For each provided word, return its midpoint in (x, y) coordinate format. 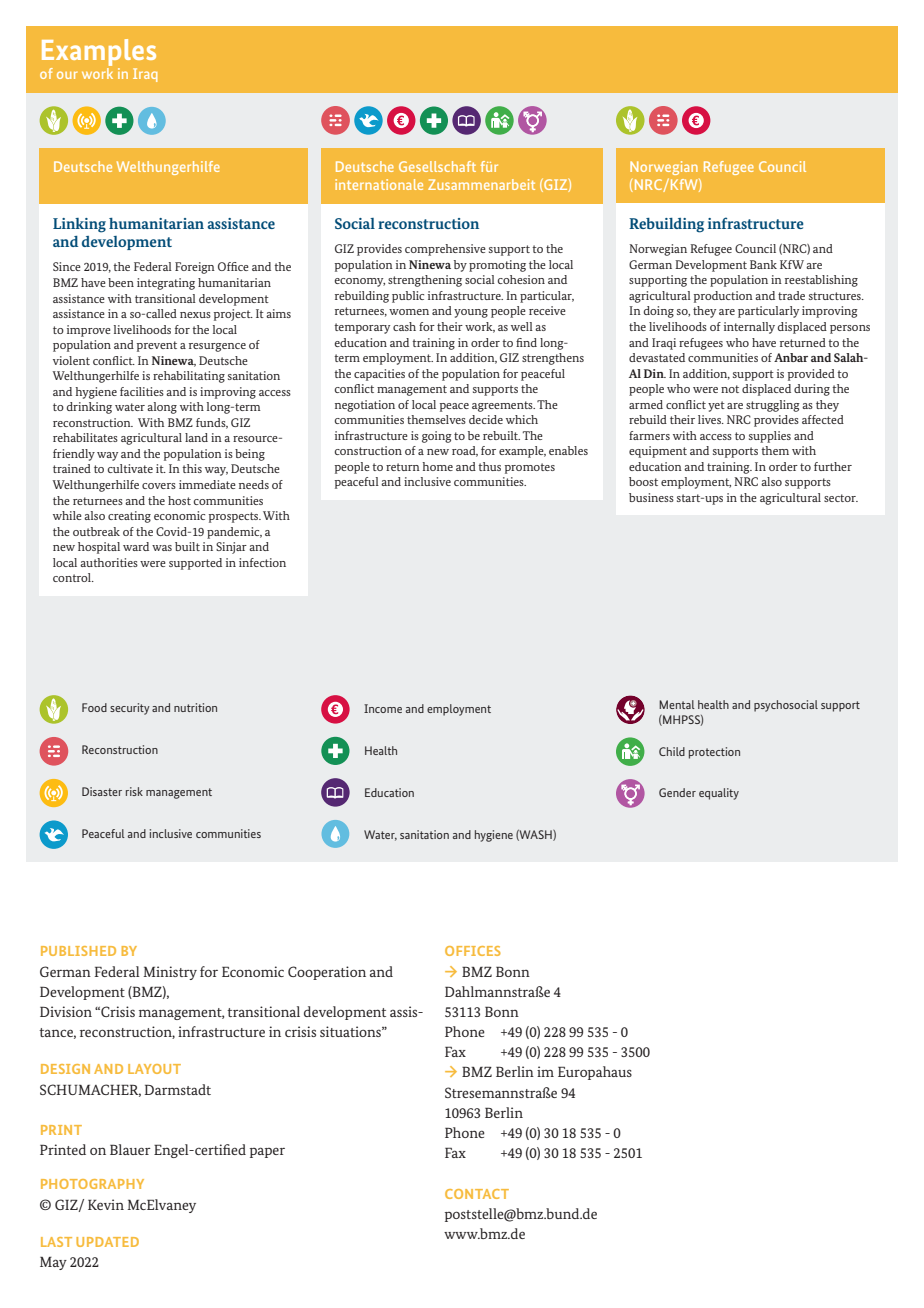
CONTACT (477, 1194)
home (437, 466)
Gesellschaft (437, 166)
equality (719, 794)
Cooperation (327, 973)
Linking (79, 225)
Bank (763, 264)
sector (841, 498)
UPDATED (107, 1242)
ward (136, 546)
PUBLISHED (78, 951)
